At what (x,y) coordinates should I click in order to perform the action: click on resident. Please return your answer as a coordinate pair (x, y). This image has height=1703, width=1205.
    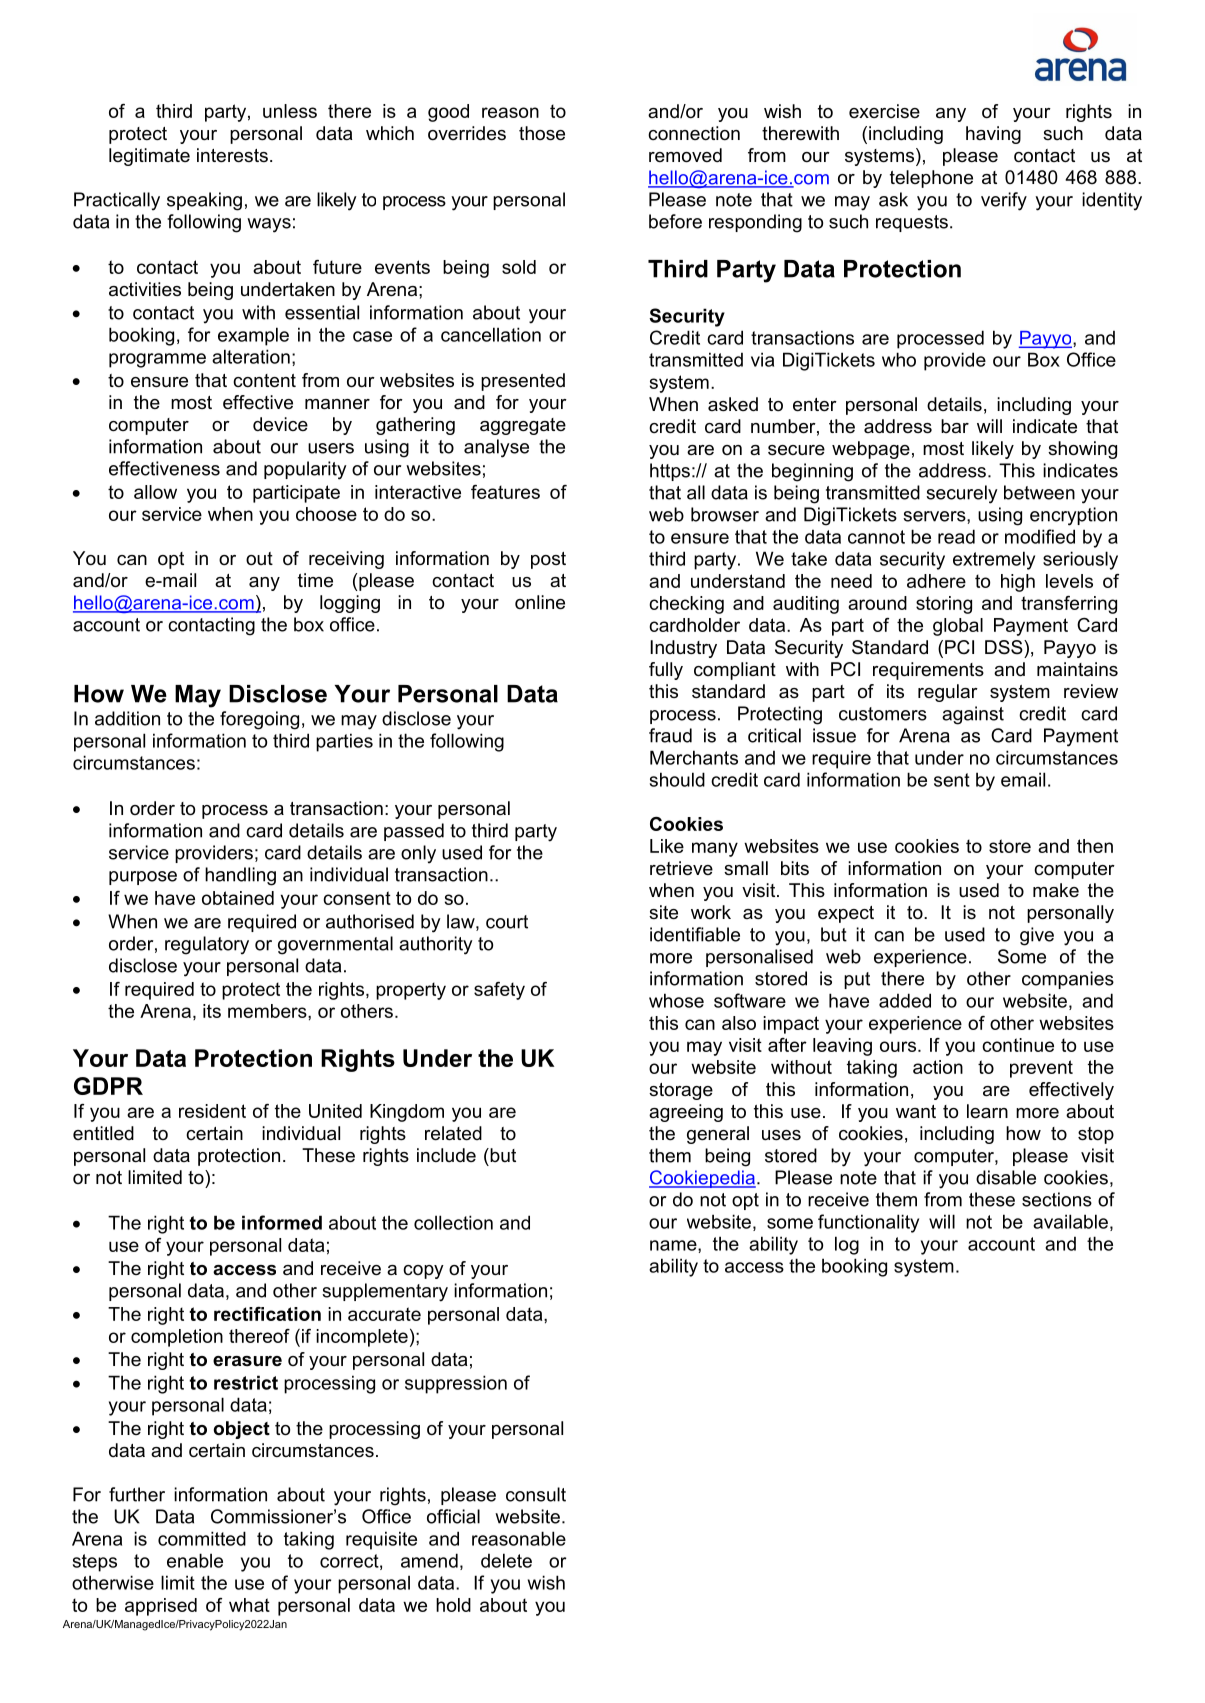
    Looking at the image, I should click on (212, 1111).
